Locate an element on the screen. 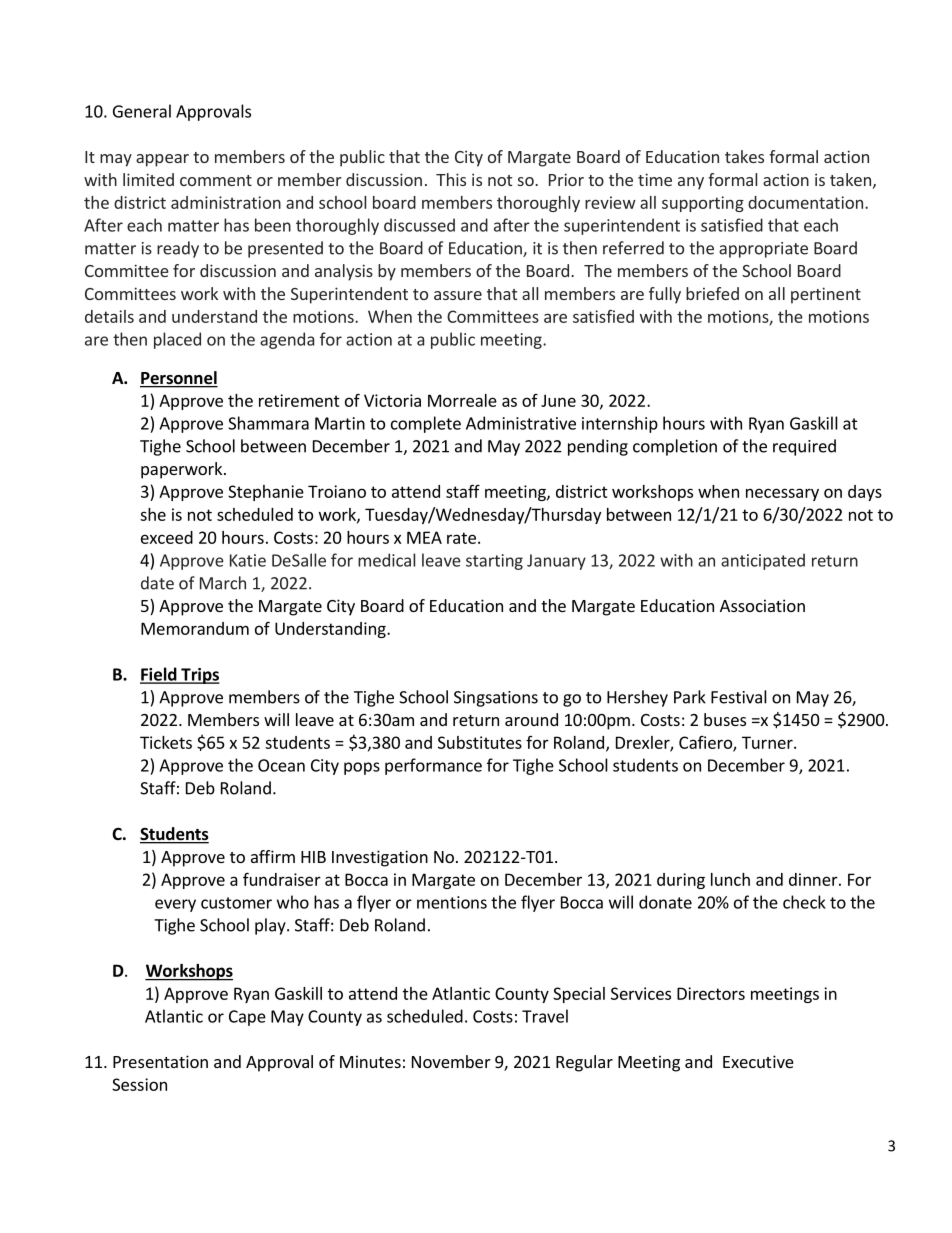  appear is located at coordinates (162, 160).
